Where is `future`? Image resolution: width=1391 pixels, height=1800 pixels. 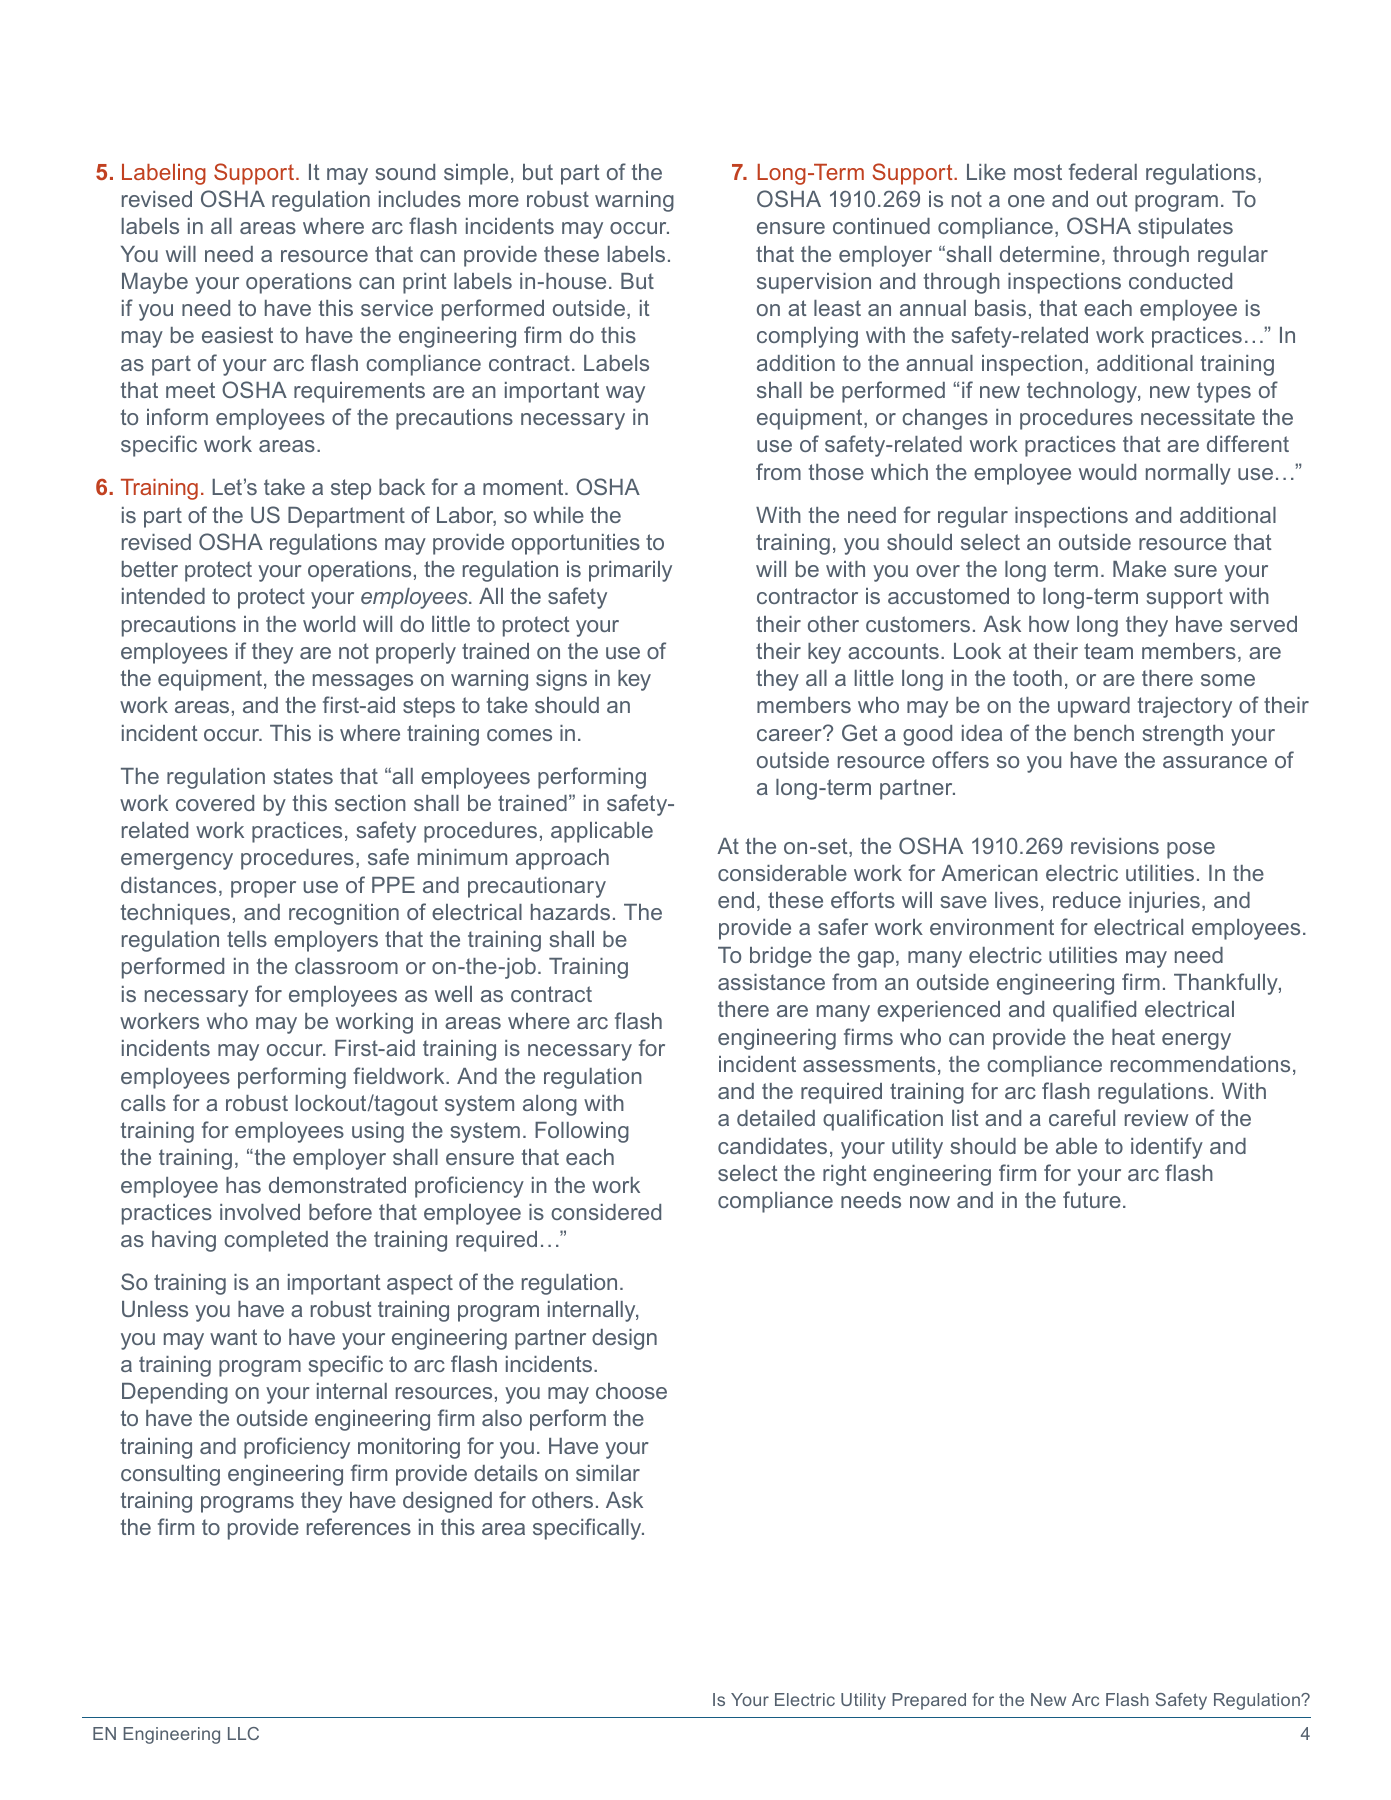
future is located at coordinates (1092, 1199).
